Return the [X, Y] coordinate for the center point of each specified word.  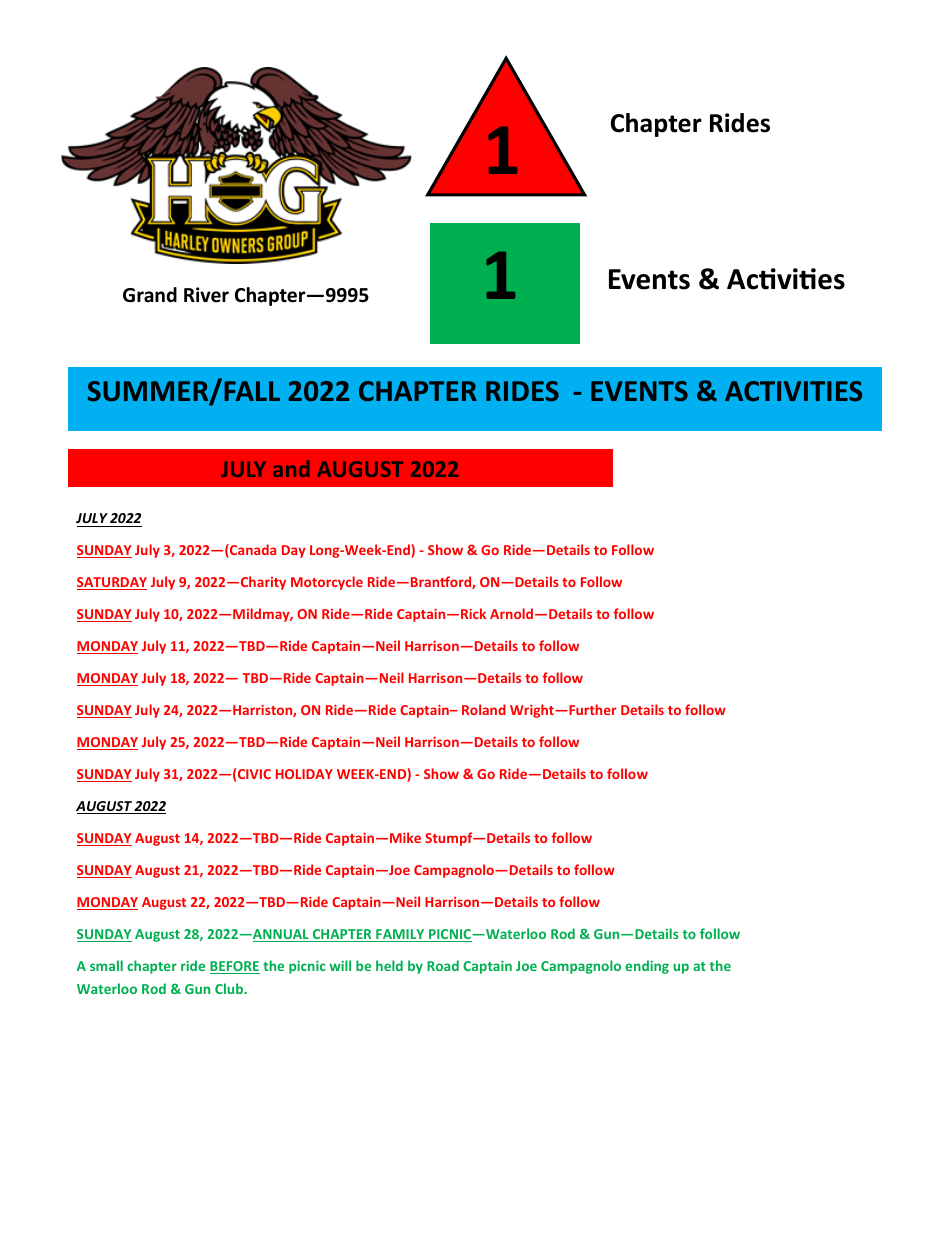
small [106, 965]
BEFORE [235, 967]
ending [647, 967]
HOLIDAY [304, 774]
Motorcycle [327, 583]
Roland [484, 709]
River [206, 295]
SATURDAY [112, 583]
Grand [150, 295]
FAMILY [400, 935]
